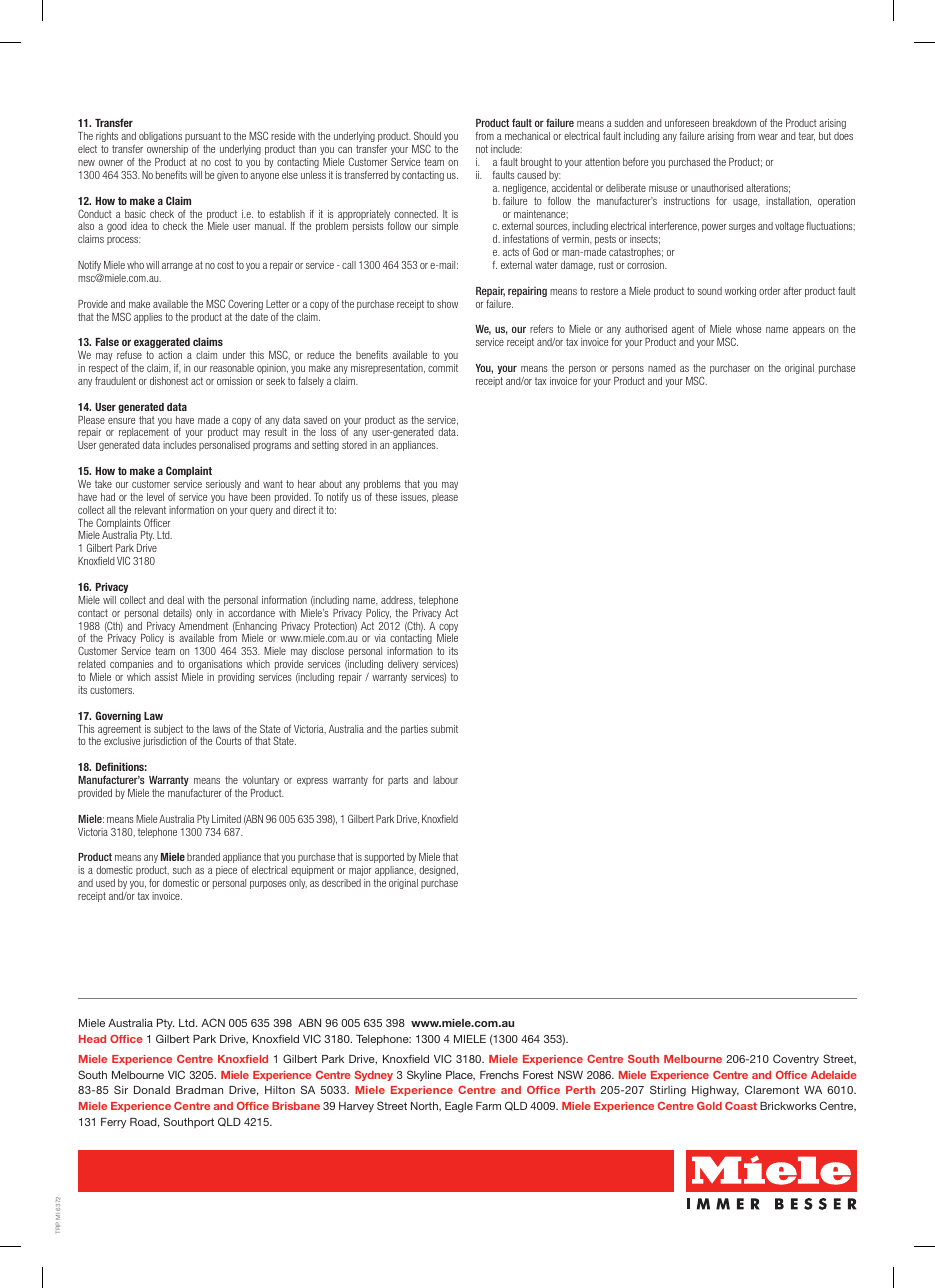  What do you see at coordinates (152, 1090) in the document?
I see `Donald` at bounding box center [152, 1090].
